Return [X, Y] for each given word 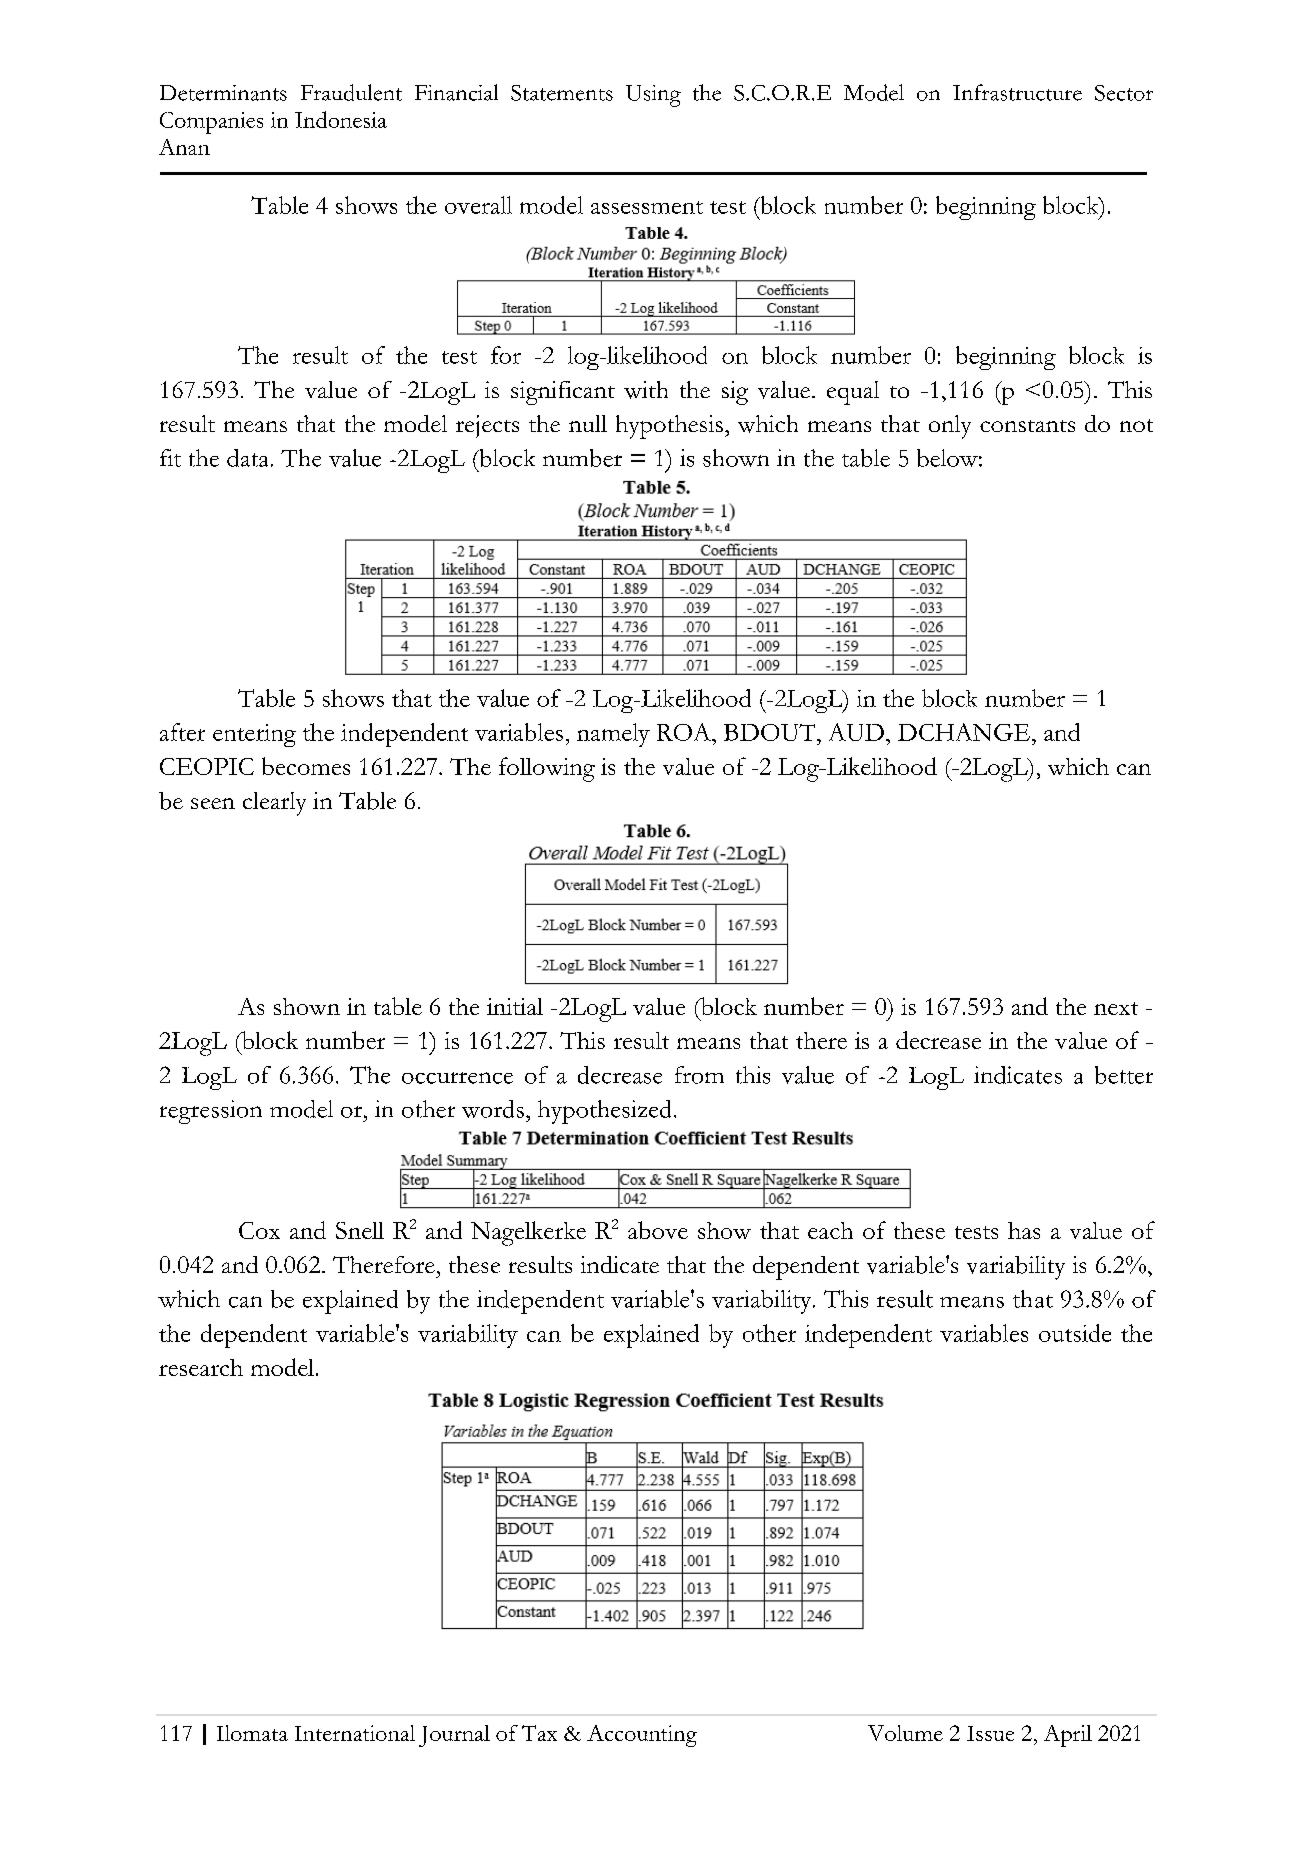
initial [515, 1006]
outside [1075, 1333]
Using [653, 96]
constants [1027, 426]
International [355, 1733]
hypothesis [669, 427]
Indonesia [341, 119]
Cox [259, 1230]
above [658, 1230]
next [1116, 1008]
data [247, 458]
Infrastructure [1017, 92]
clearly [274, 804]
